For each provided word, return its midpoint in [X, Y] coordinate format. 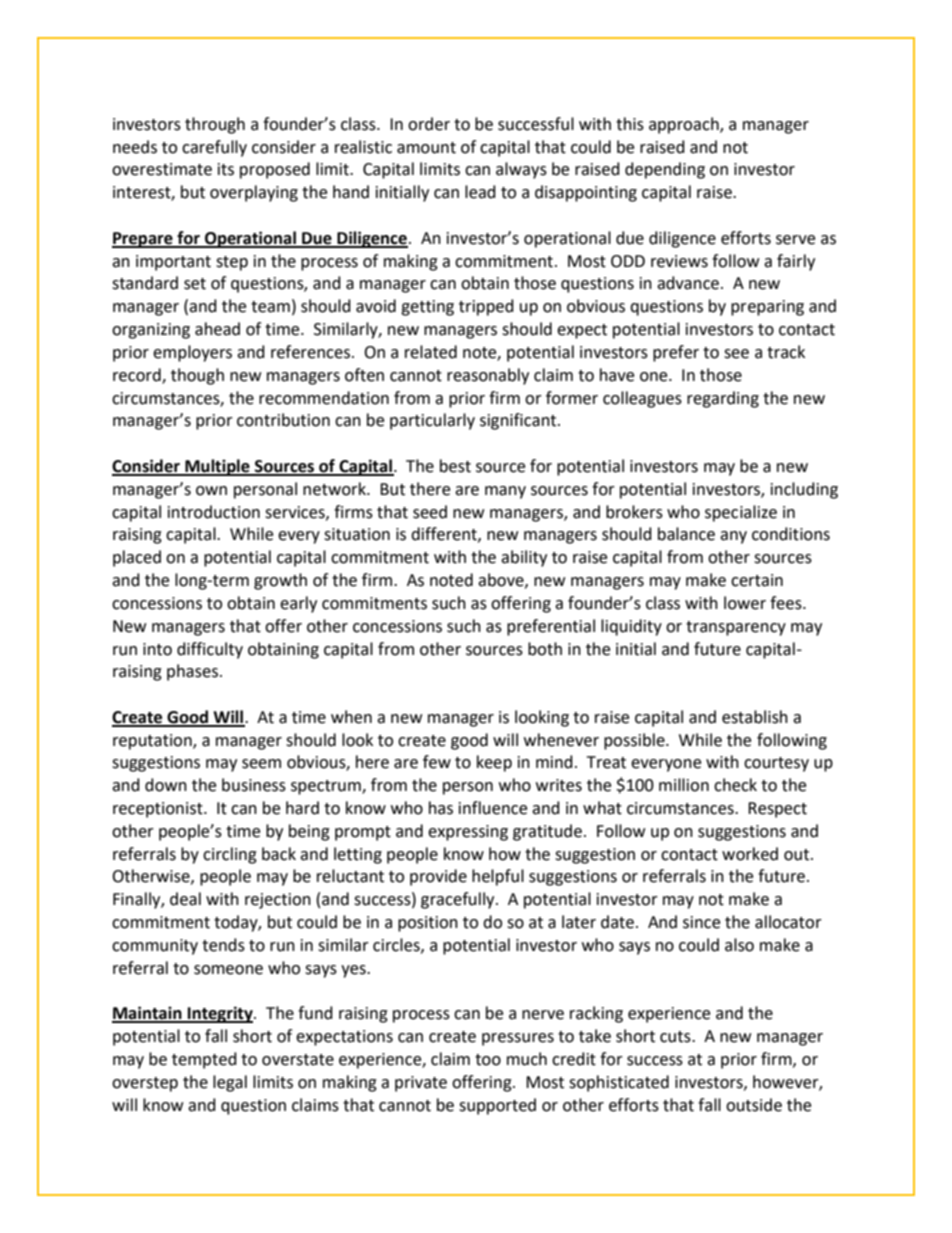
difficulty [210, 650]
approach [685, 125]
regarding [723, 399]
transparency [736, 628]
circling [230, 855]
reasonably [488, 376]
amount [426, 148]
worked [750, 854]
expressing [468, 833]
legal [230, 1083]
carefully [214, 148]
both [545, 649]
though [197, 376]
